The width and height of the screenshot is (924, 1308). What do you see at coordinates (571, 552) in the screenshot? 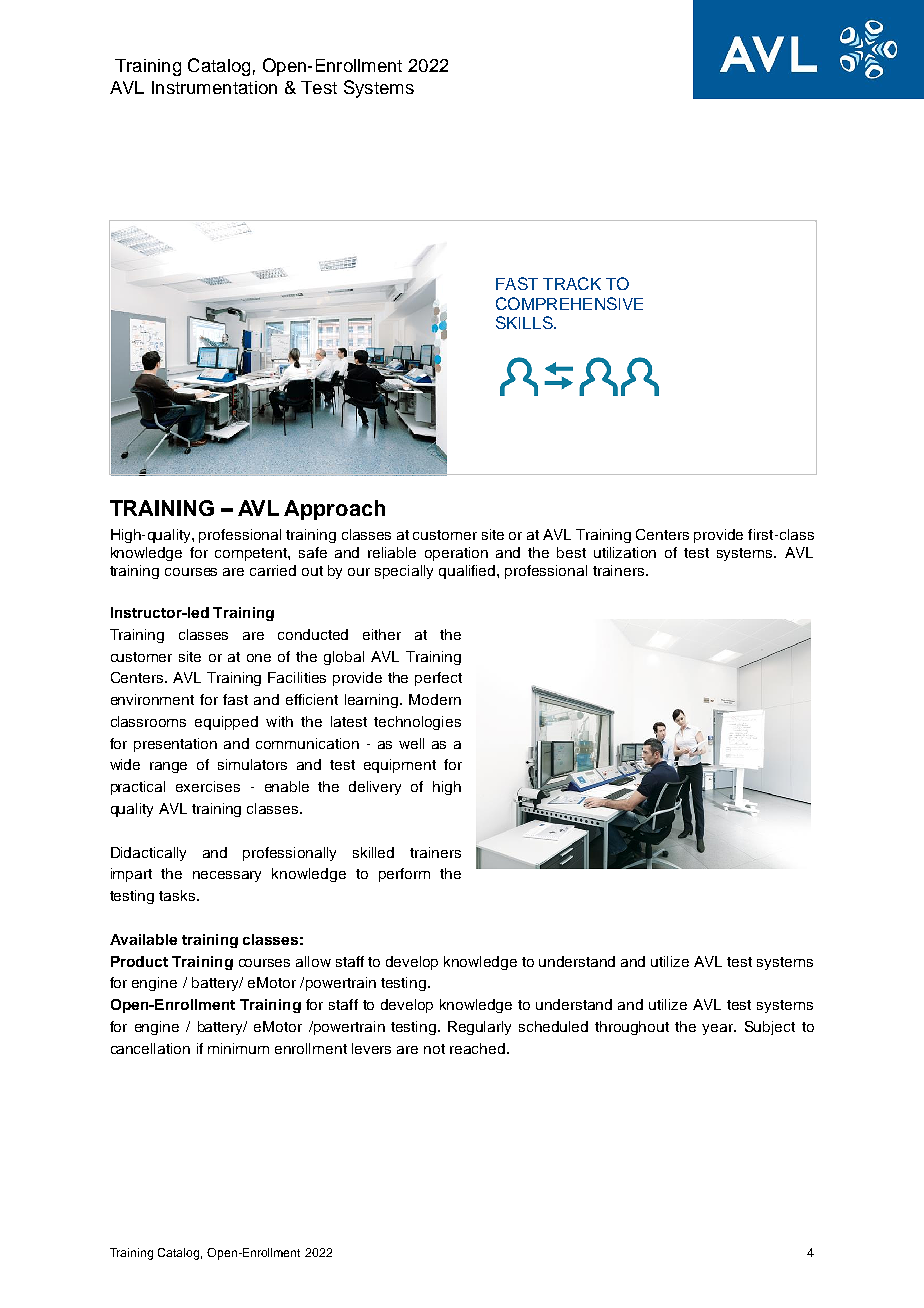
I see `best` at bounding box center [571, 552].
